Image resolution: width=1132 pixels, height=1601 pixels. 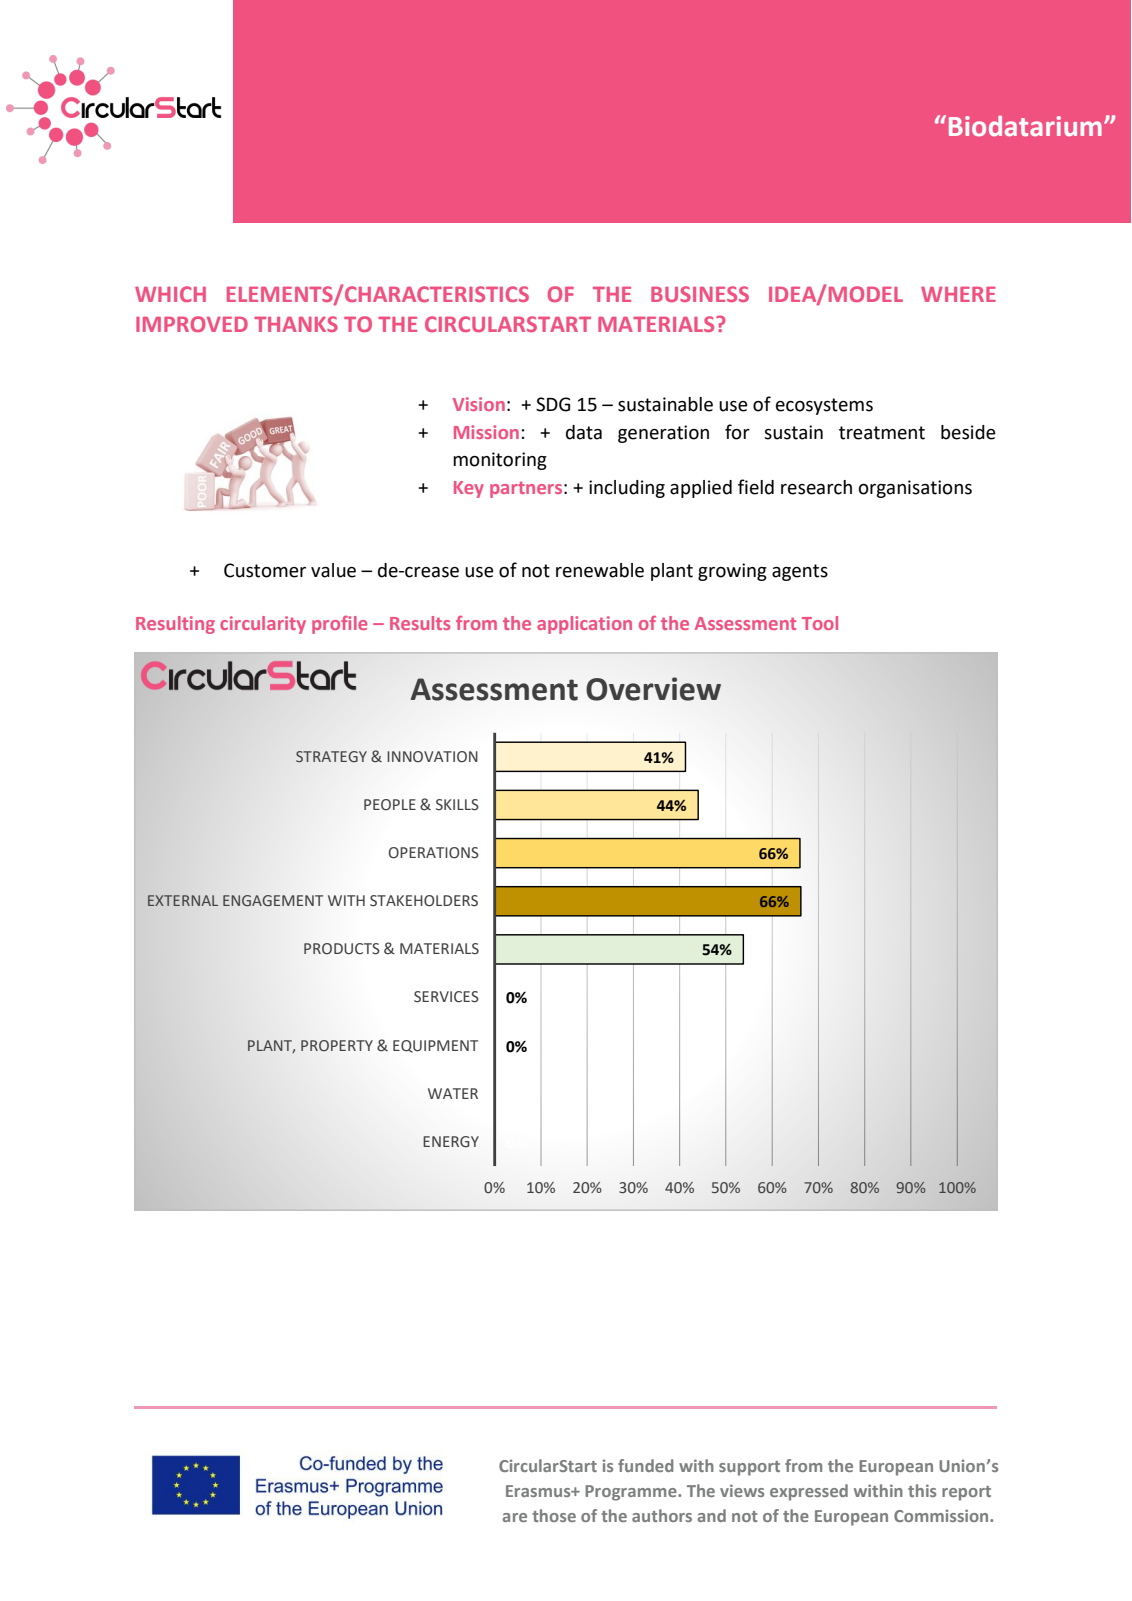 I want to click on PROPERTY, so click(x=337, y=1046).
